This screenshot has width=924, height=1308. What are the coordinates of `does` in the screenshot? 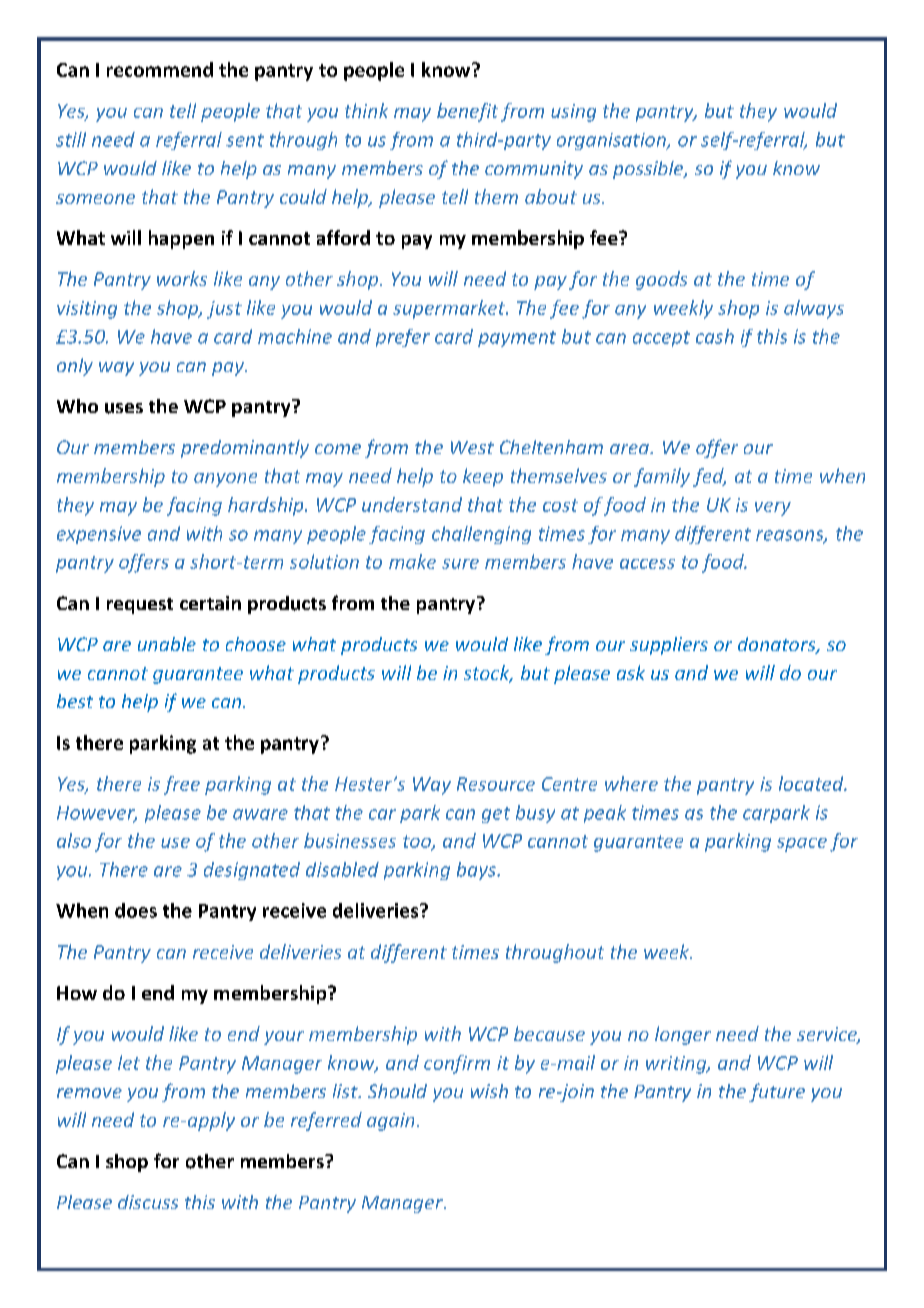 It's located at (136, 910).
